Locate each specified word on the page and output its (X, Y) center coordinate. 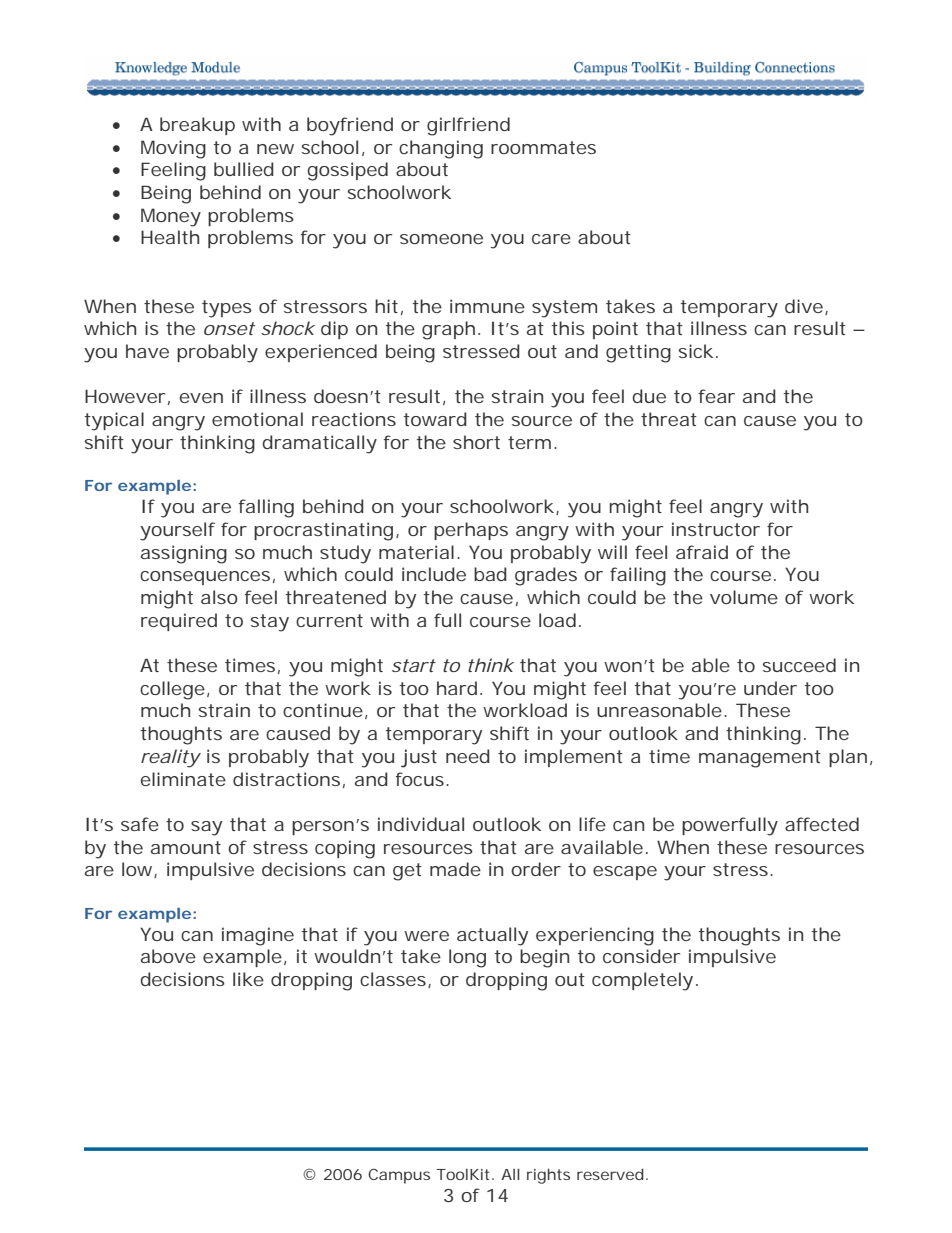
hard (457, 688)
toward (435, 419)
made (455, 869)
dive (804, 306)
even (201, 398)
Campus (399, 1176)
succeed (799, 665)
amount (186, 847)
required (179, 622)
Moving (173, 149)
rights (548, 1176)
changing (441, 149)
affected (822, 824)
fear (716, 396)
